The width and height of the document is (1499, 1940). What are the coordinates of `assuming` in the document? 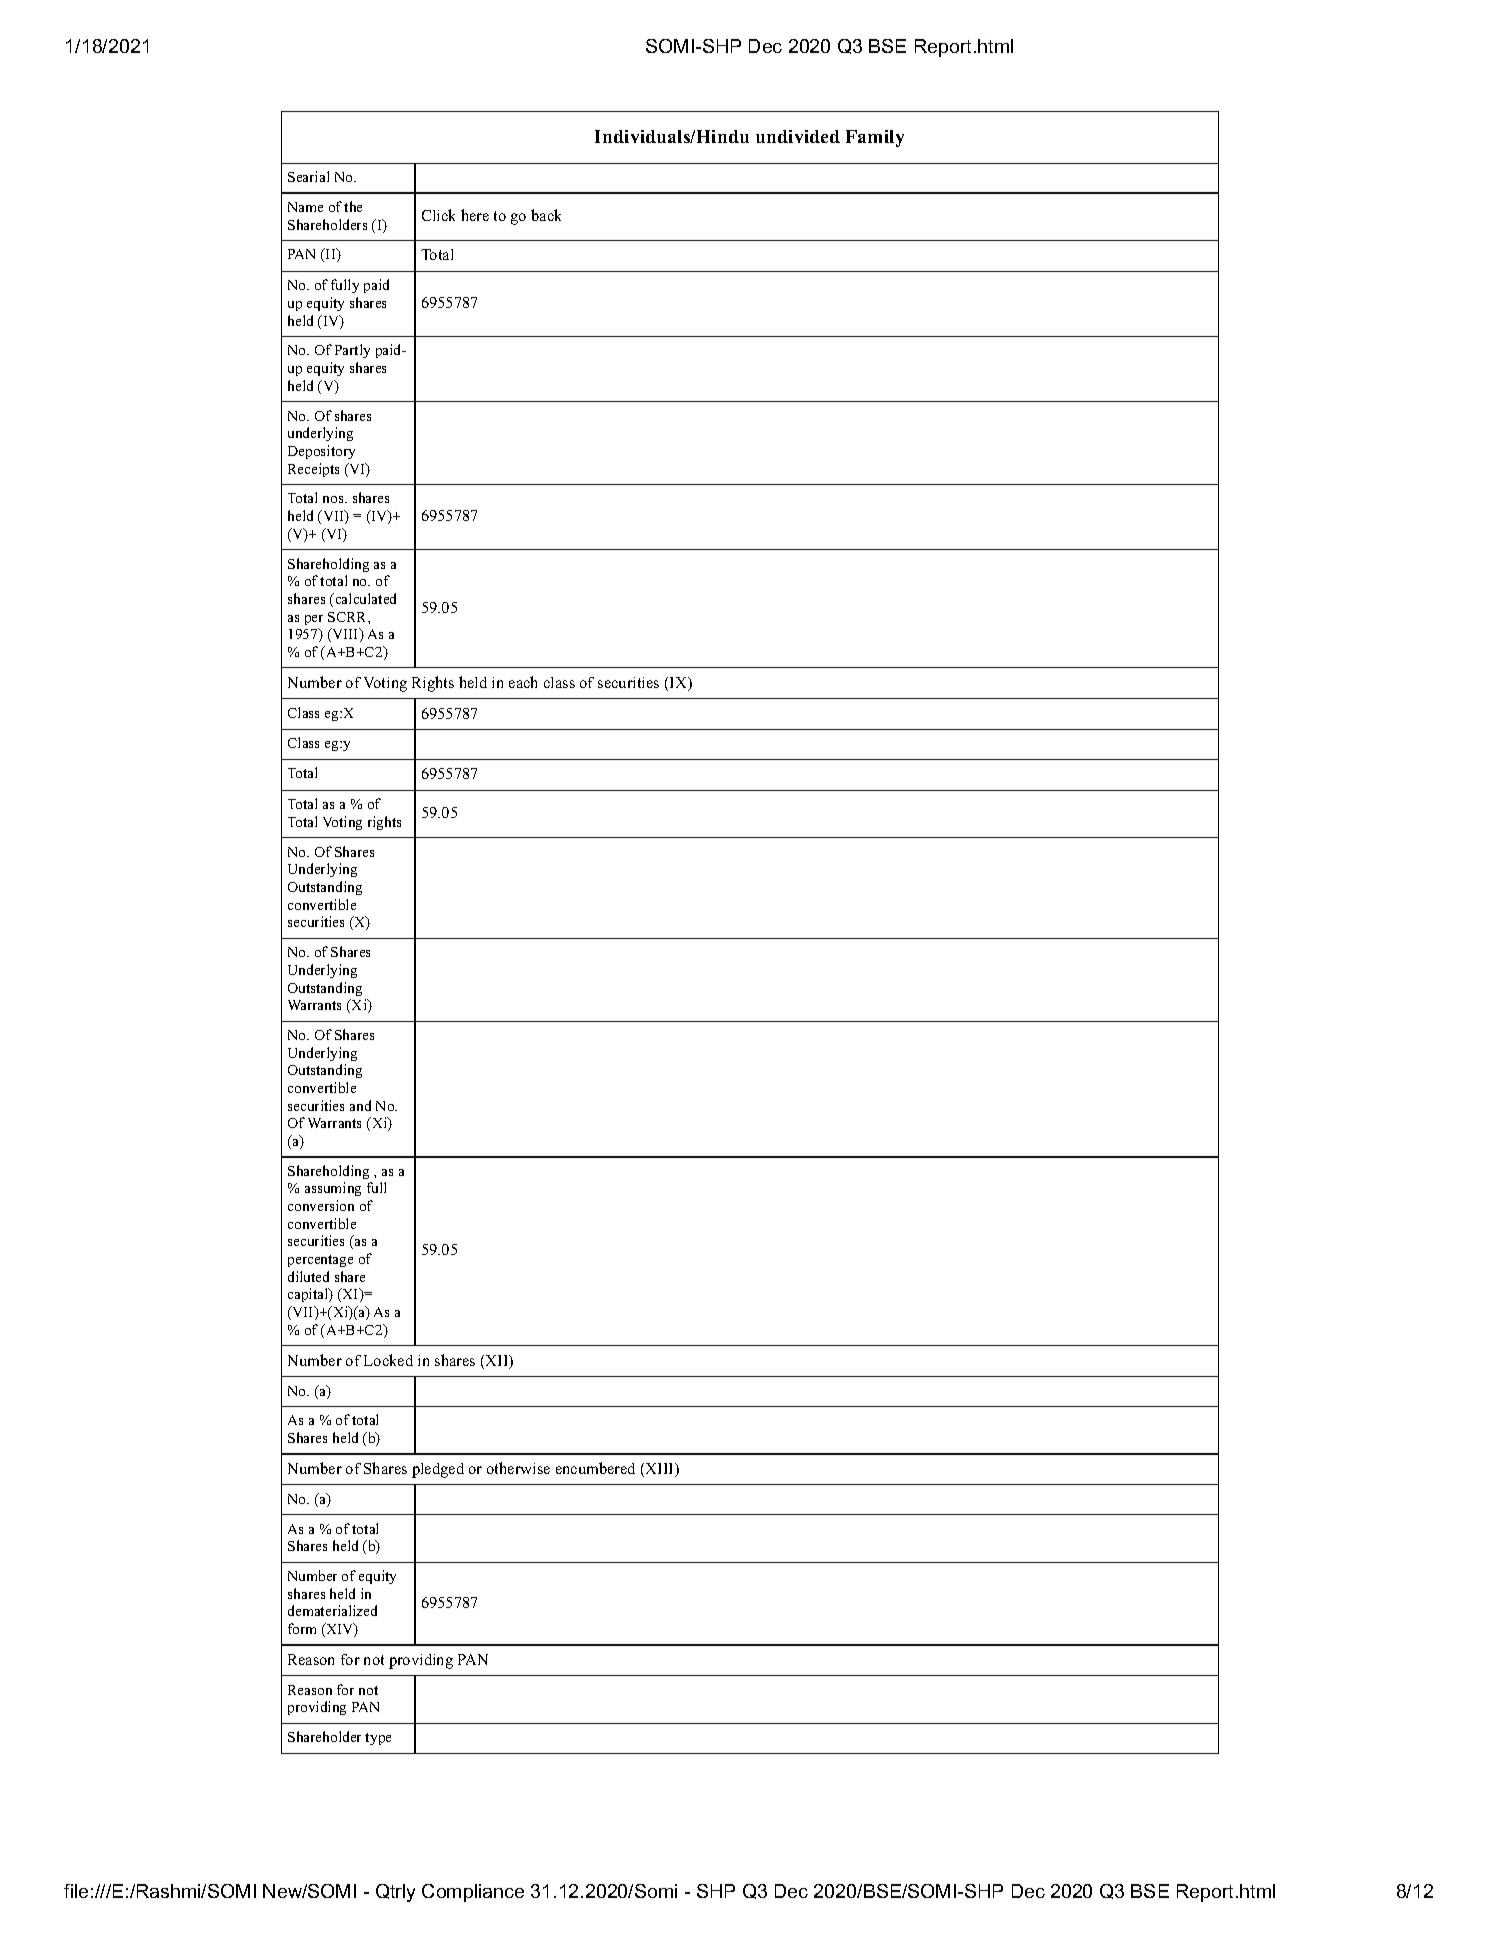 It's located at (333, 1189).
